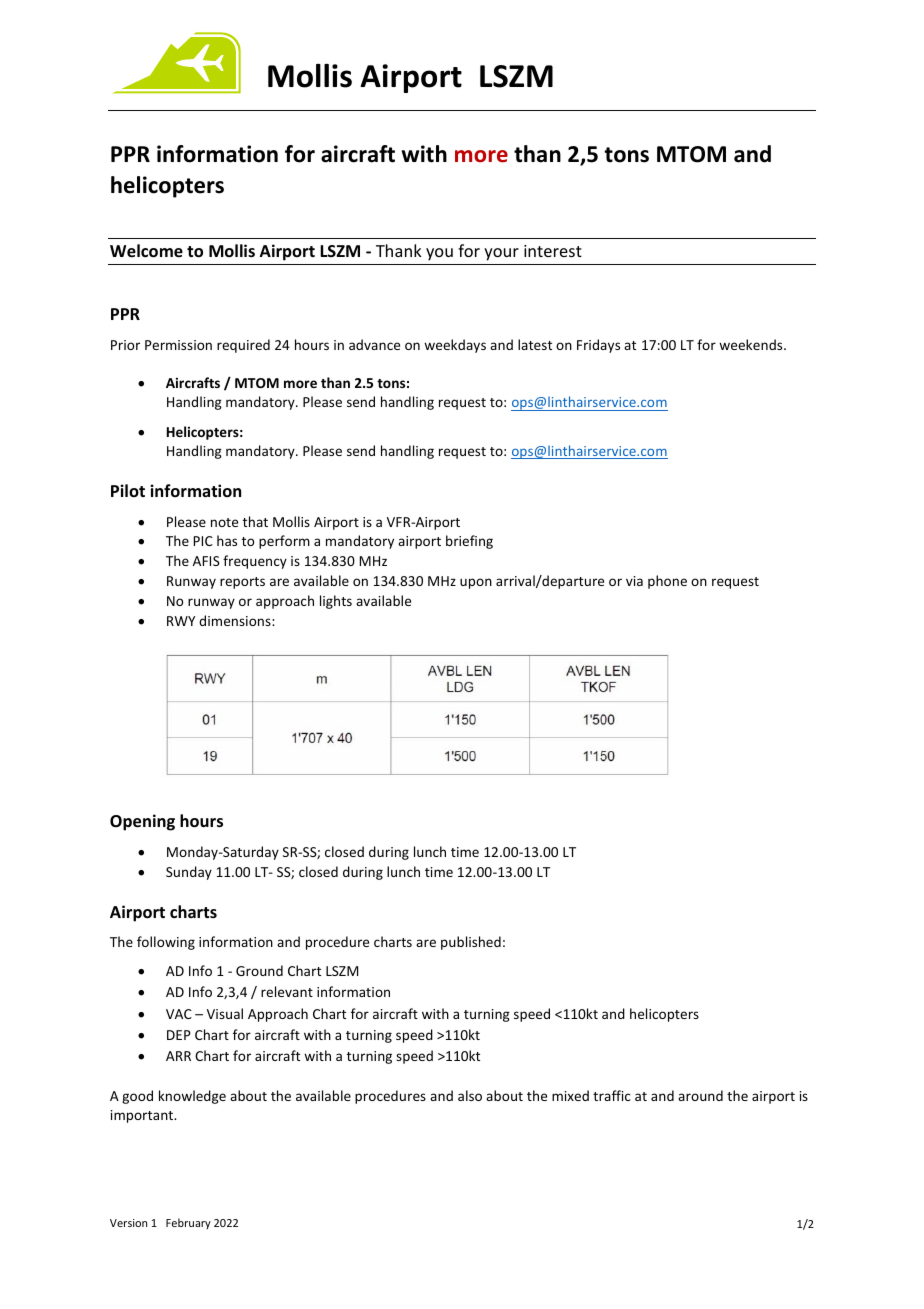  I want to click on Welcome, so click(146, 251).
